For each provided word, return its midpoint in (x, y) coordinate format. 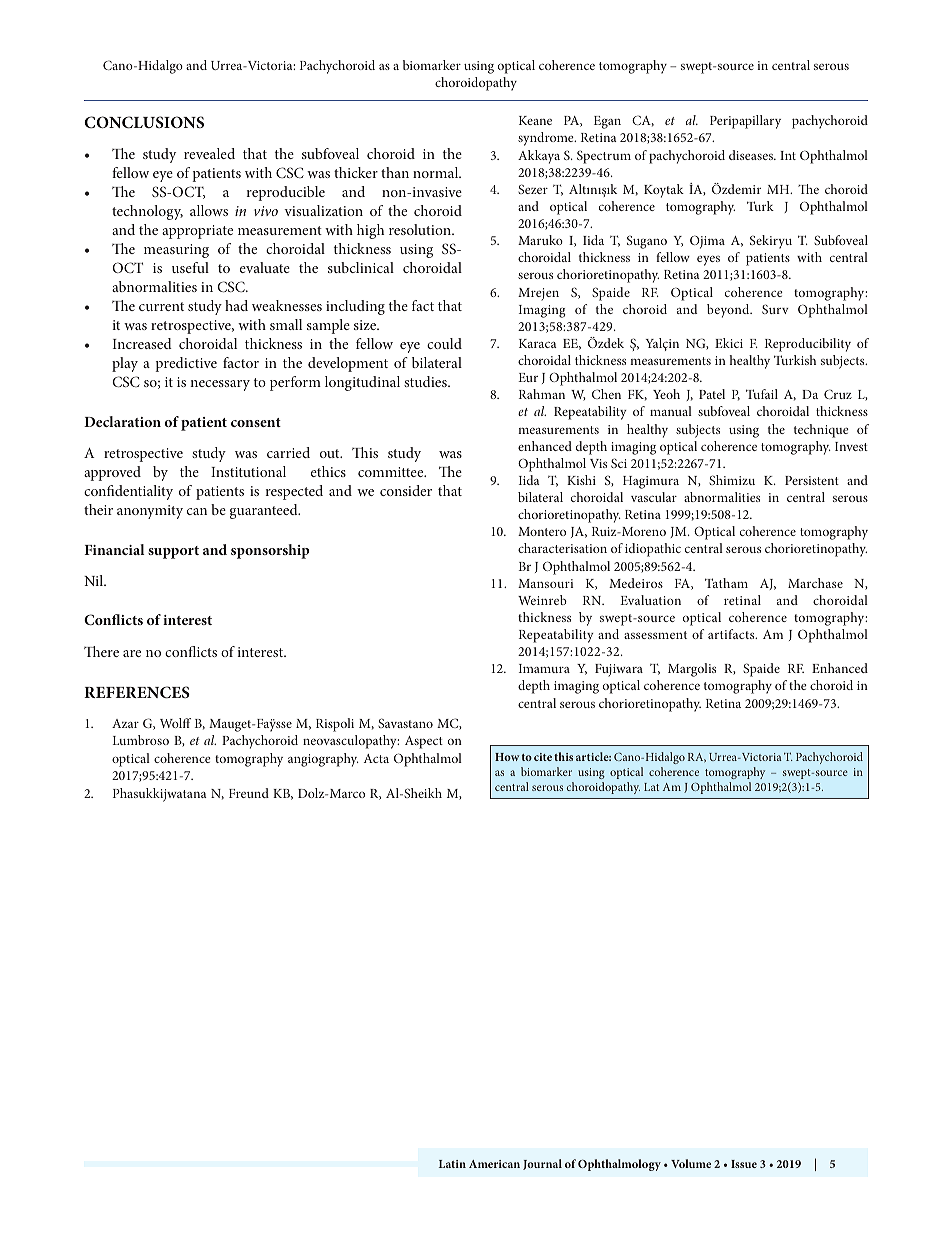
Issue (744, 1164)
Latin (452, 1164)
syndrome (547, 139)
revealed (209, 153)
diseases (752, 155)
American (494, 1164)
